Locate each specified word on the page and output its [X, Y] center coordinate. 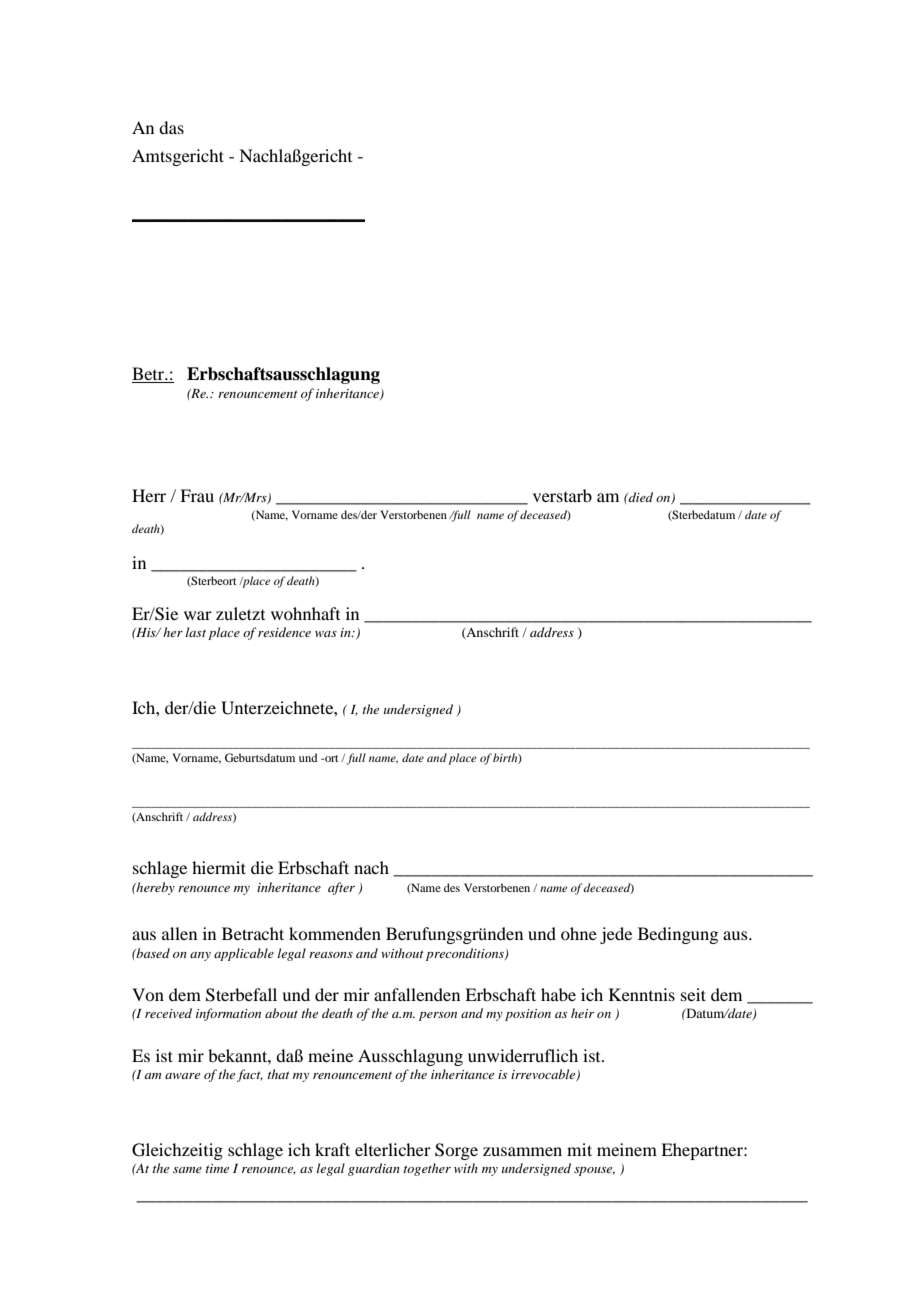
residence [284, 632]
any [200, 956]
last [196, 632]
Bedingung [678, 935]
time [217, 1168]
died [640, 497]
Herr [149, 495]
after [341, 888]
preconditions [466, 954]
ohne [579, 933]
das [171, 127]
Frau [197, 495]
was [326, 634]
